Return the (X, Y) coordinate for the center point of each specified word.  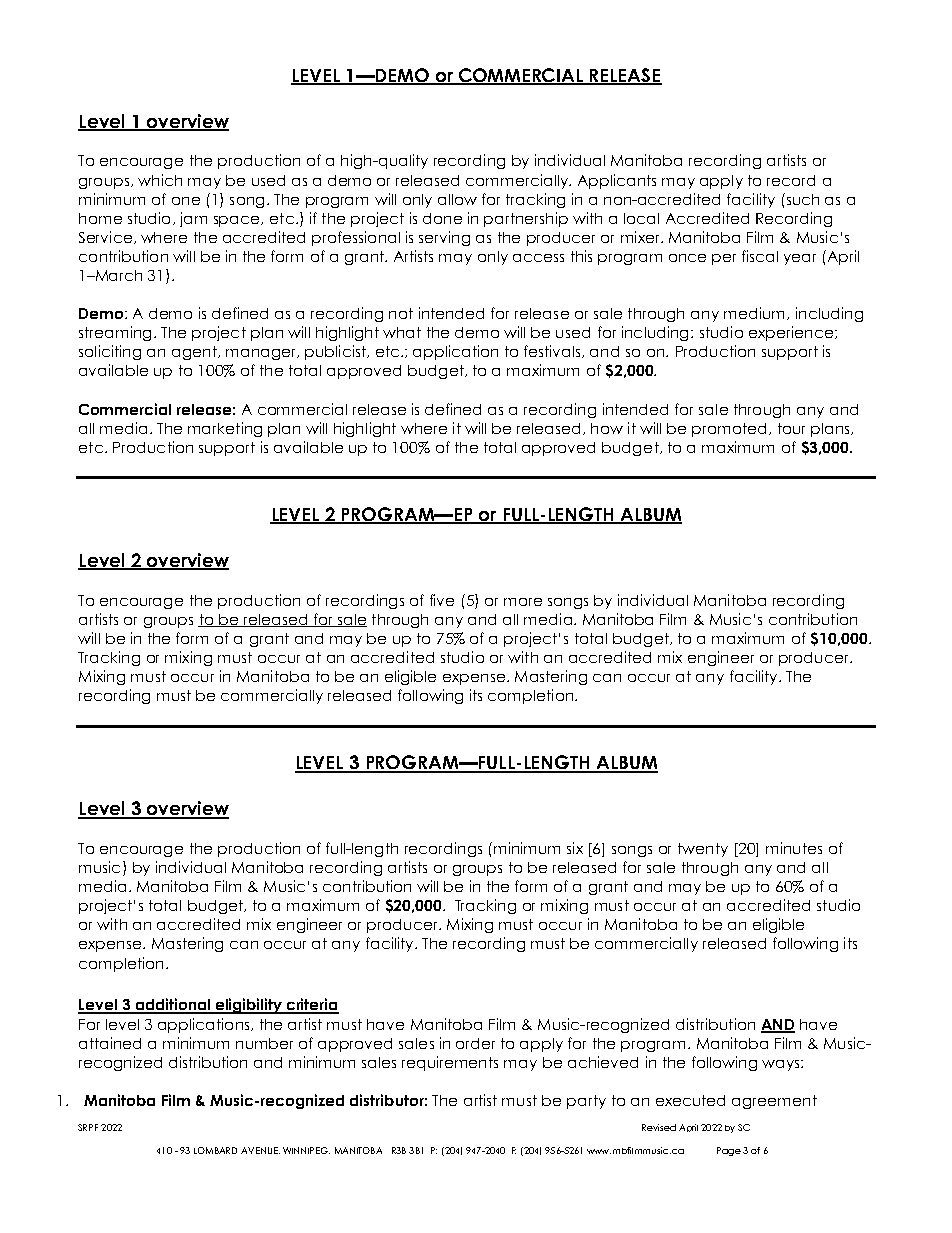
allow (457, 199)
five (442, 600)
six (575, 848)
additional (173, 1005)
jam (193, 219)
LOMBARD (215, 1150)
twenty (703, 850)
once (687, 258)
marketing (225, 429)
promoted (729, 430)
